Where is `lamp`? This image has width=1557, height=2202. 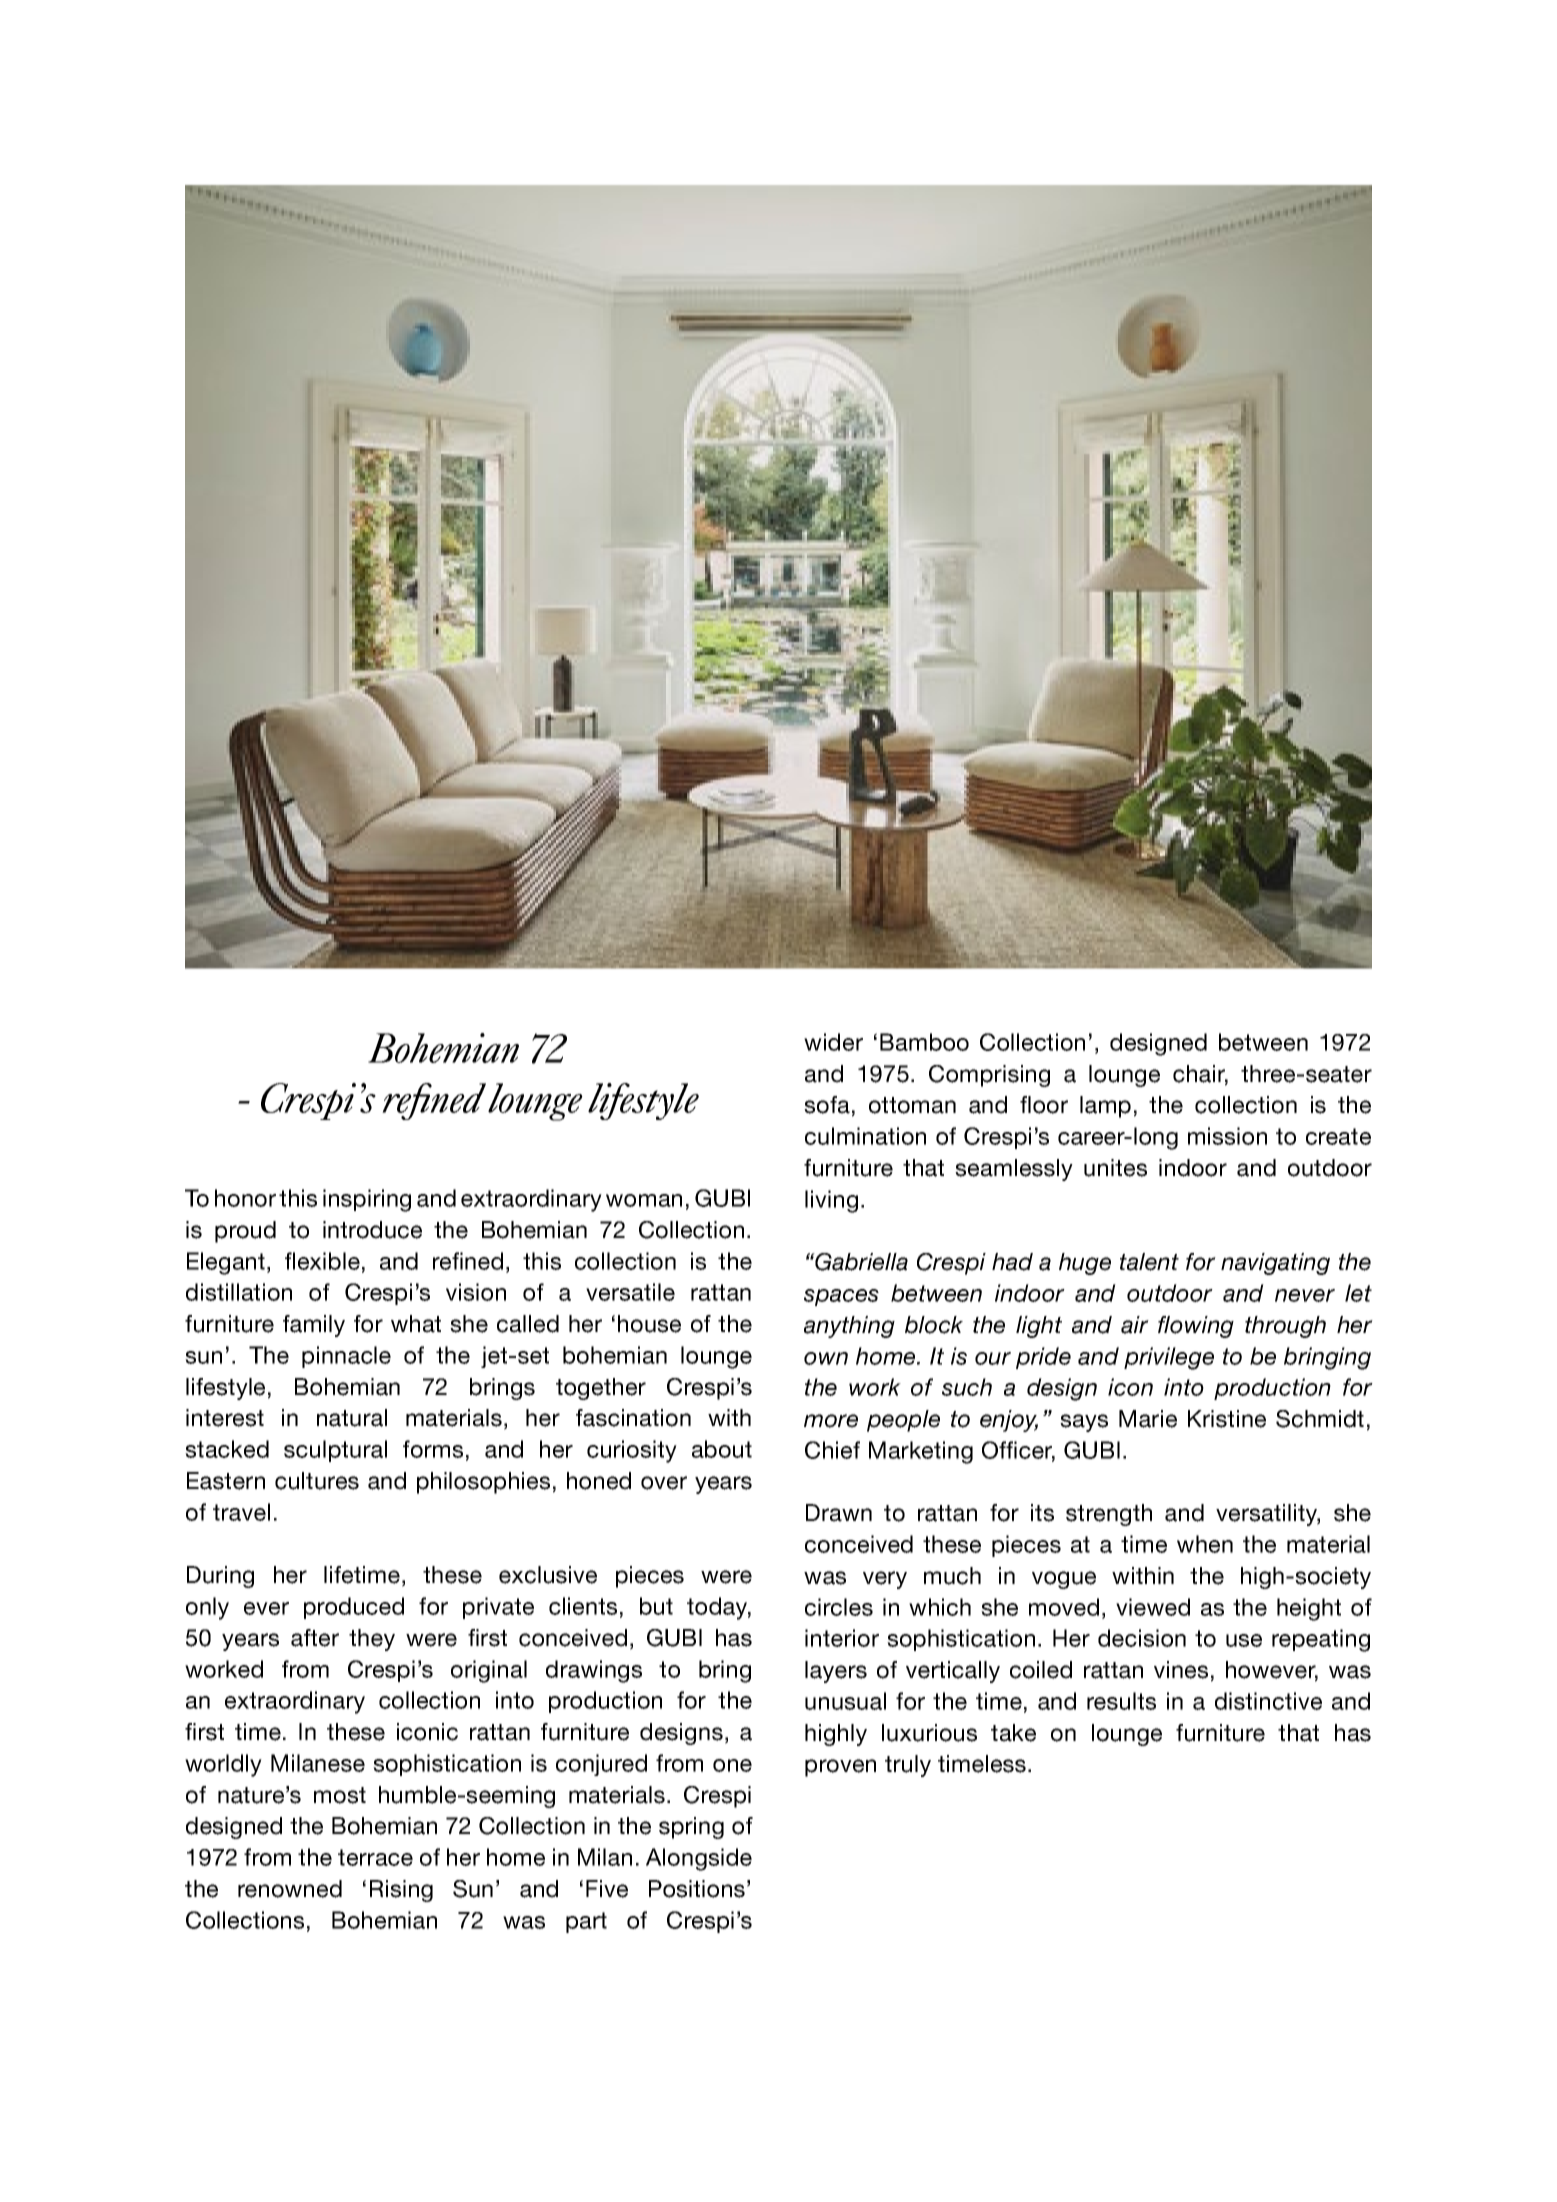 lamp is located at coordinates (1105, 1107).
